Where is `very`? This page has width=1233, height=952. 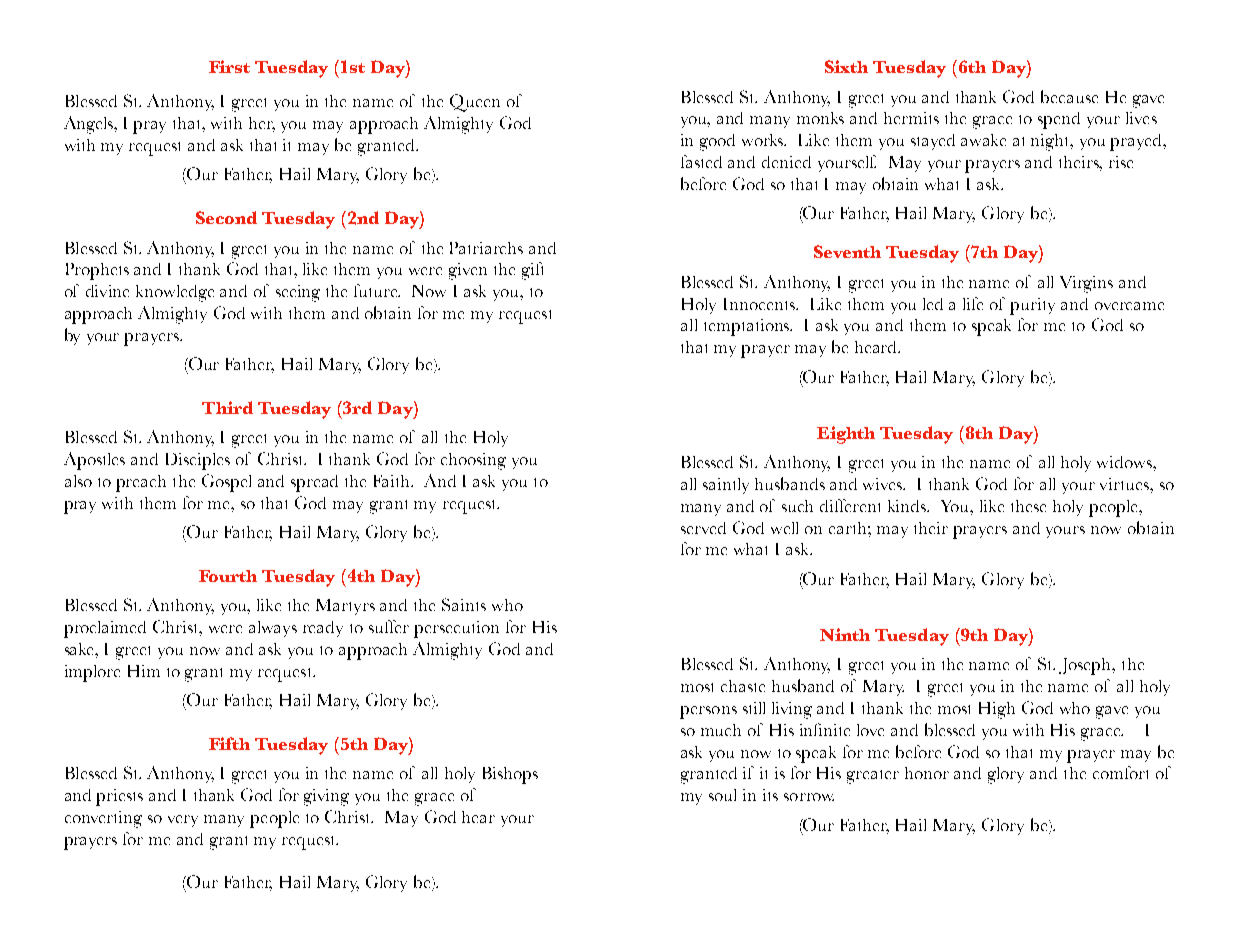
very is located at coordinates (183, 821).
